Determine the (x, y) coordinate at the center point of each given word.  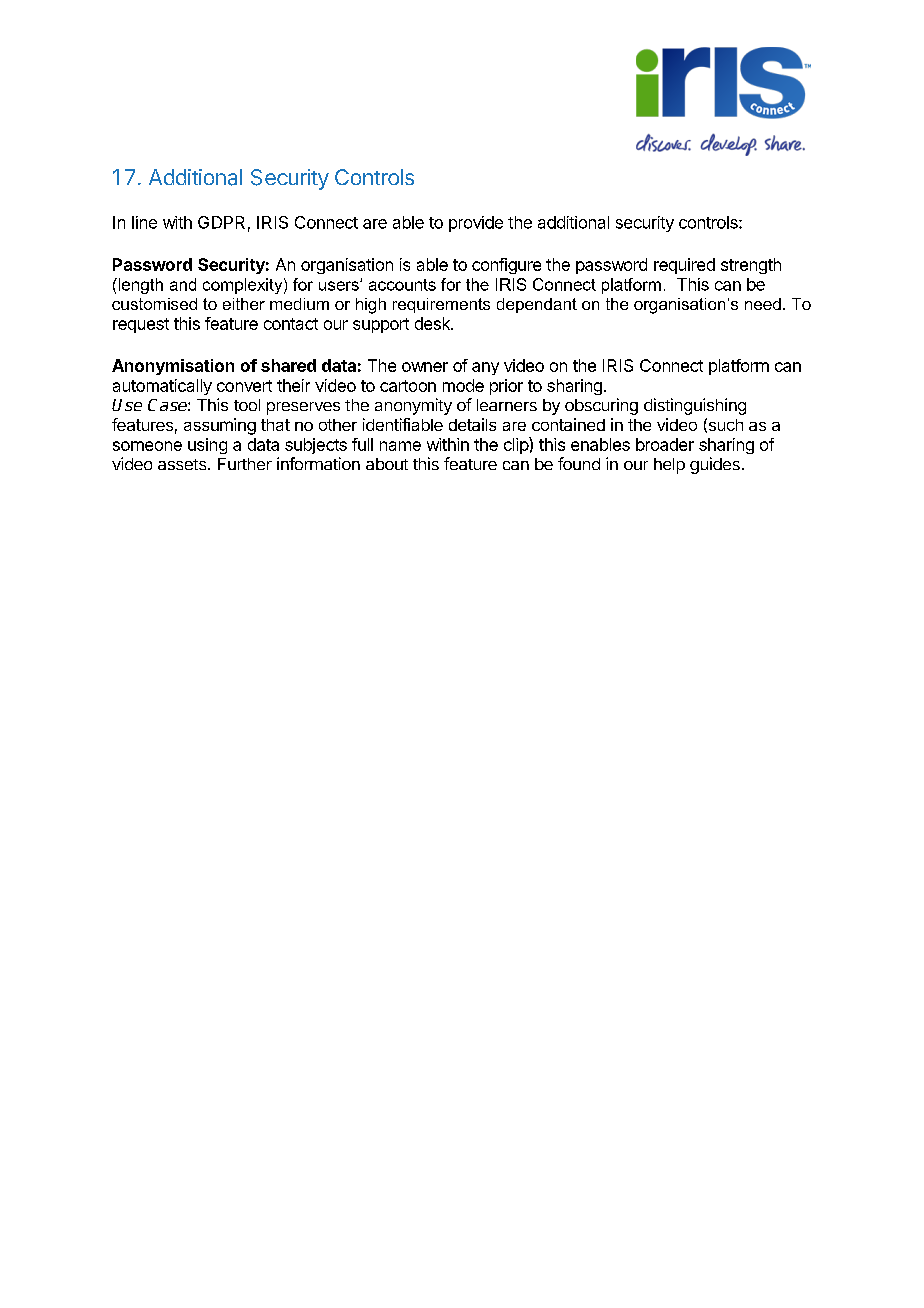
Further (245, 464)
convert (244, 386)
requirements (441, 305)
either (244, 304)
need (763, 304)
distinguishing (695, 406)
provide (476, 224)
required (684, 266)
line (144, 222)
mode (463, 385)
